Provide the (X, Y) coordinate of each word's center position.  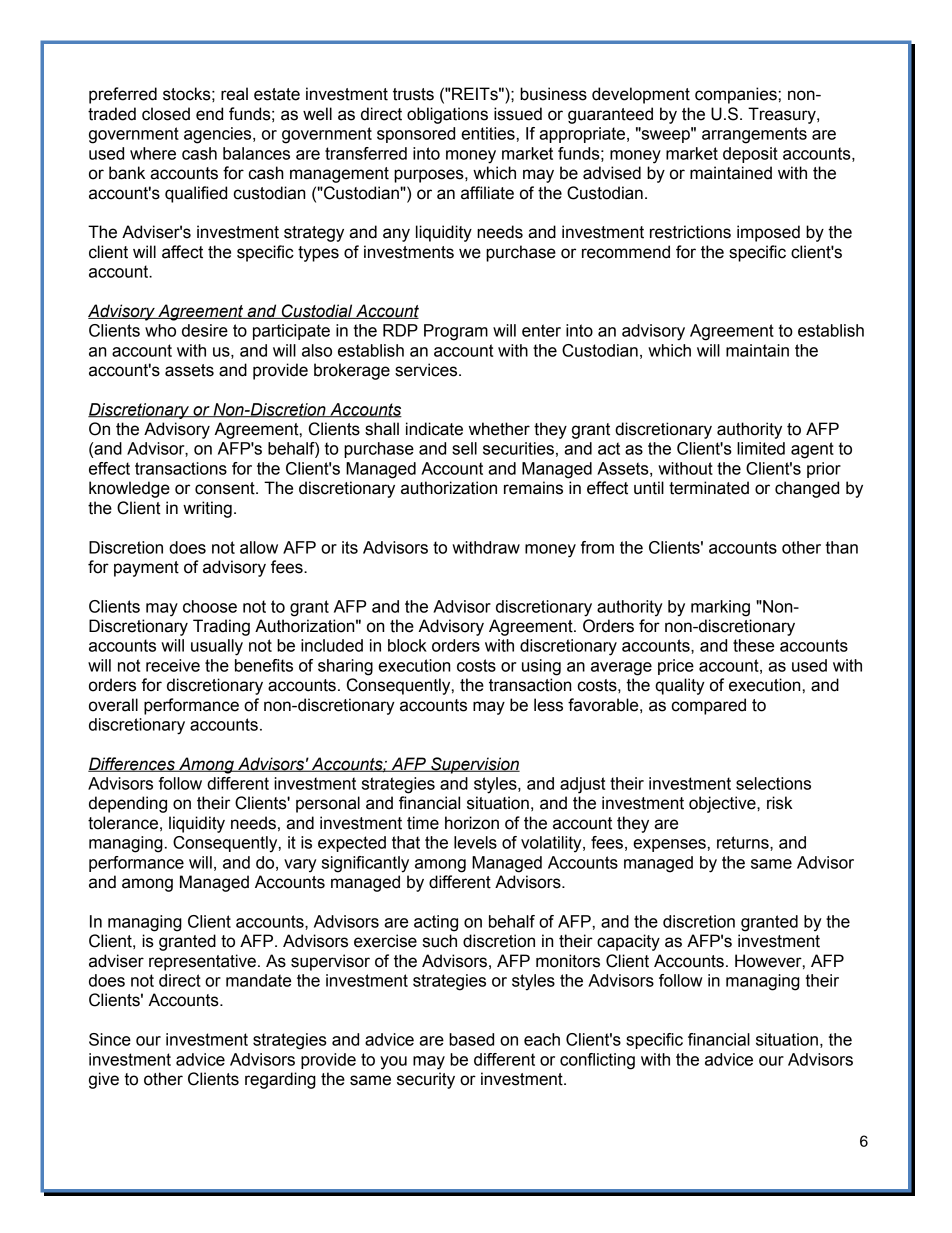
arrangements (754, 135)
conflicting (597, 1061)
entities (488, 133)
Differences (132, 764)
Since (110, 1039)
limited (761, 448)
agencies (219, 135)
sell (464, 448)
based (471, 1039)
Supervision (474, 765)
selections (773, 783)
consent (226, 488)
